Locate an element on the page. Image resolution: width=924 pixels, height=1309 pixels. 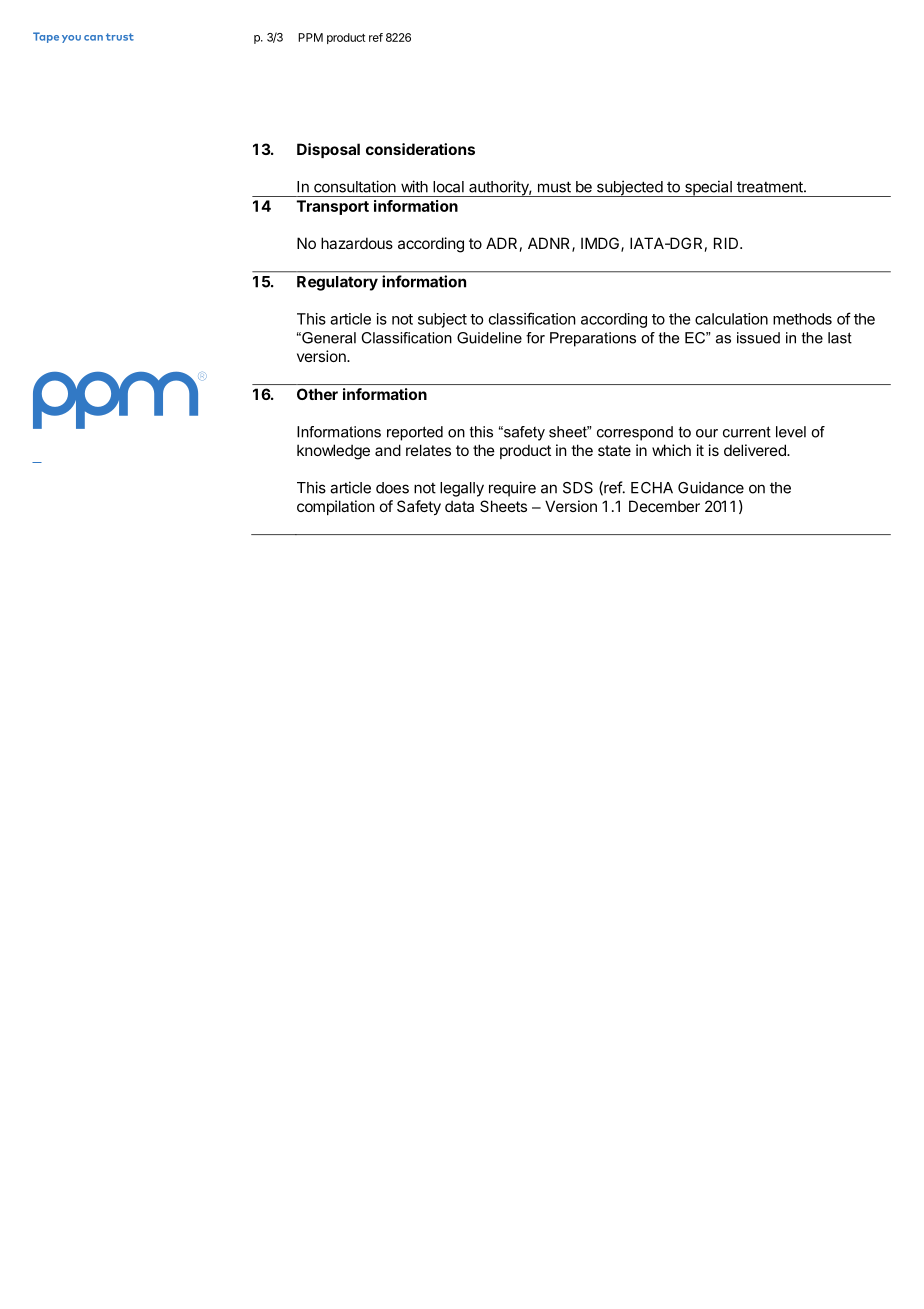
issued is located at coordinates (758, 338).
